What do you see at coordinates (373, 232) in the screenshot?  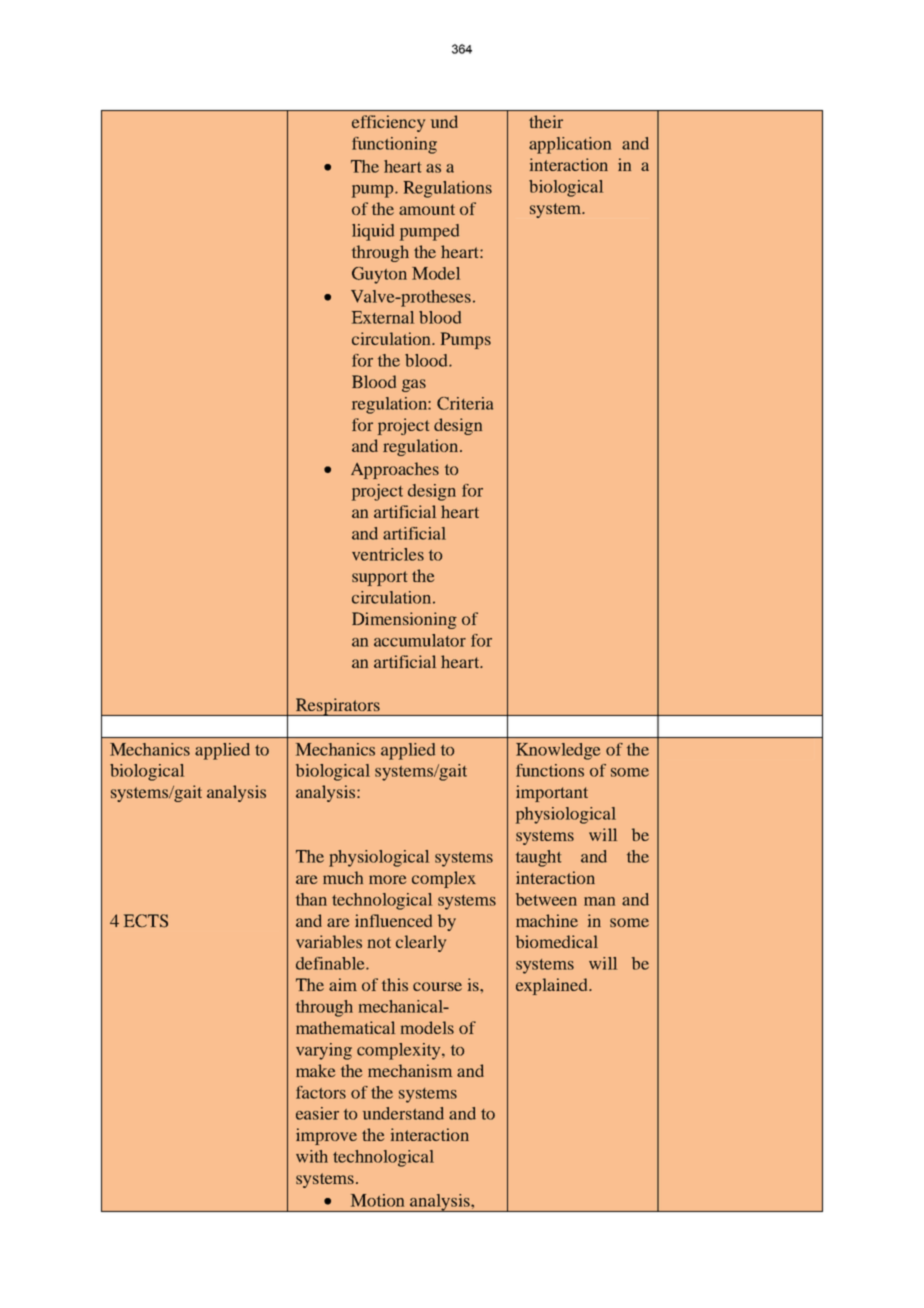 I see `liquid` at bounding box center [373, 232].
